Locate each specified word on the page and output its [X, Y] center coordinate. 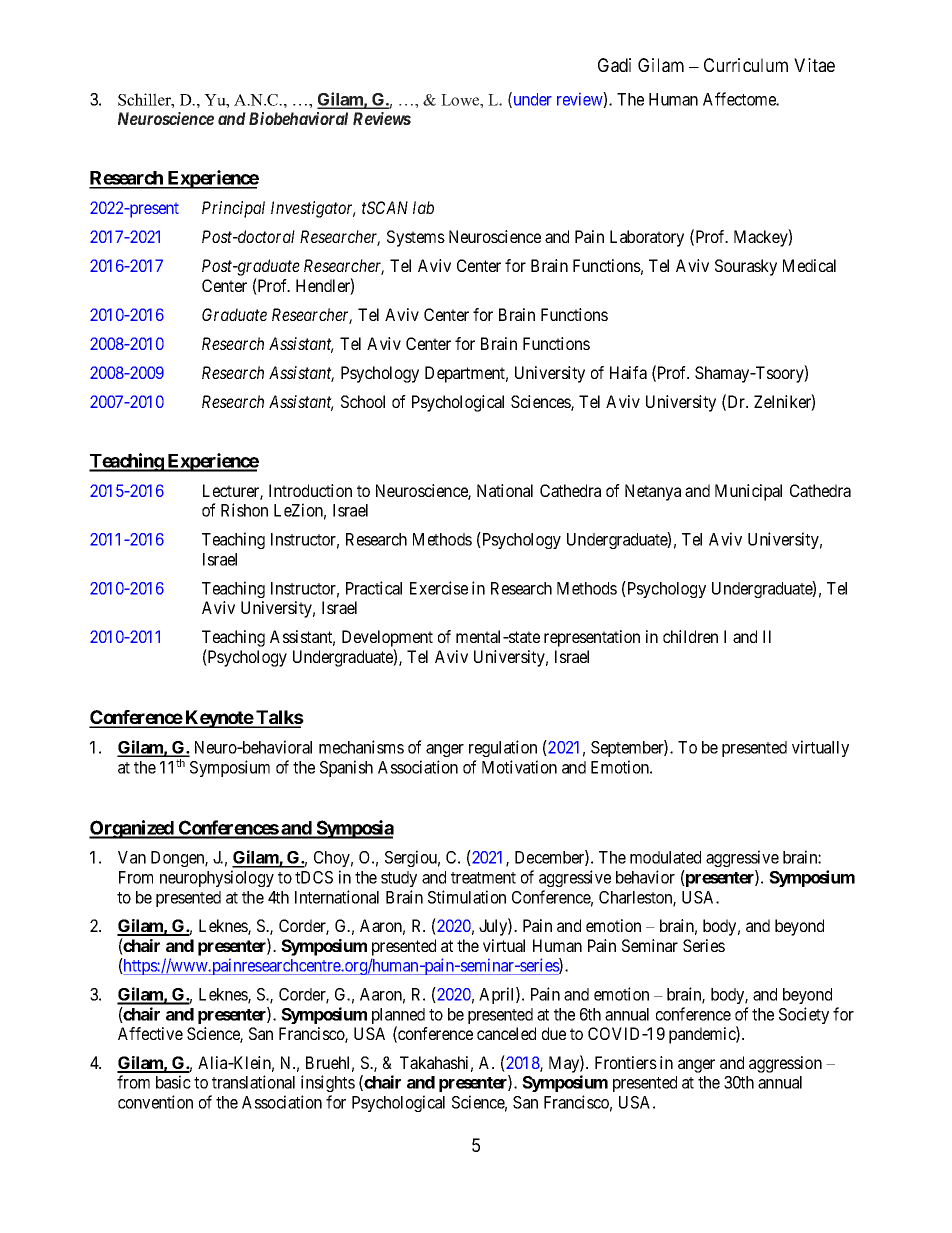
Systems [416, 238]
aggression [785, 1064]
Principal [233, 209]
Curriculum [746, 65]
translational [253, 1082]
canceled [506, 1033]
